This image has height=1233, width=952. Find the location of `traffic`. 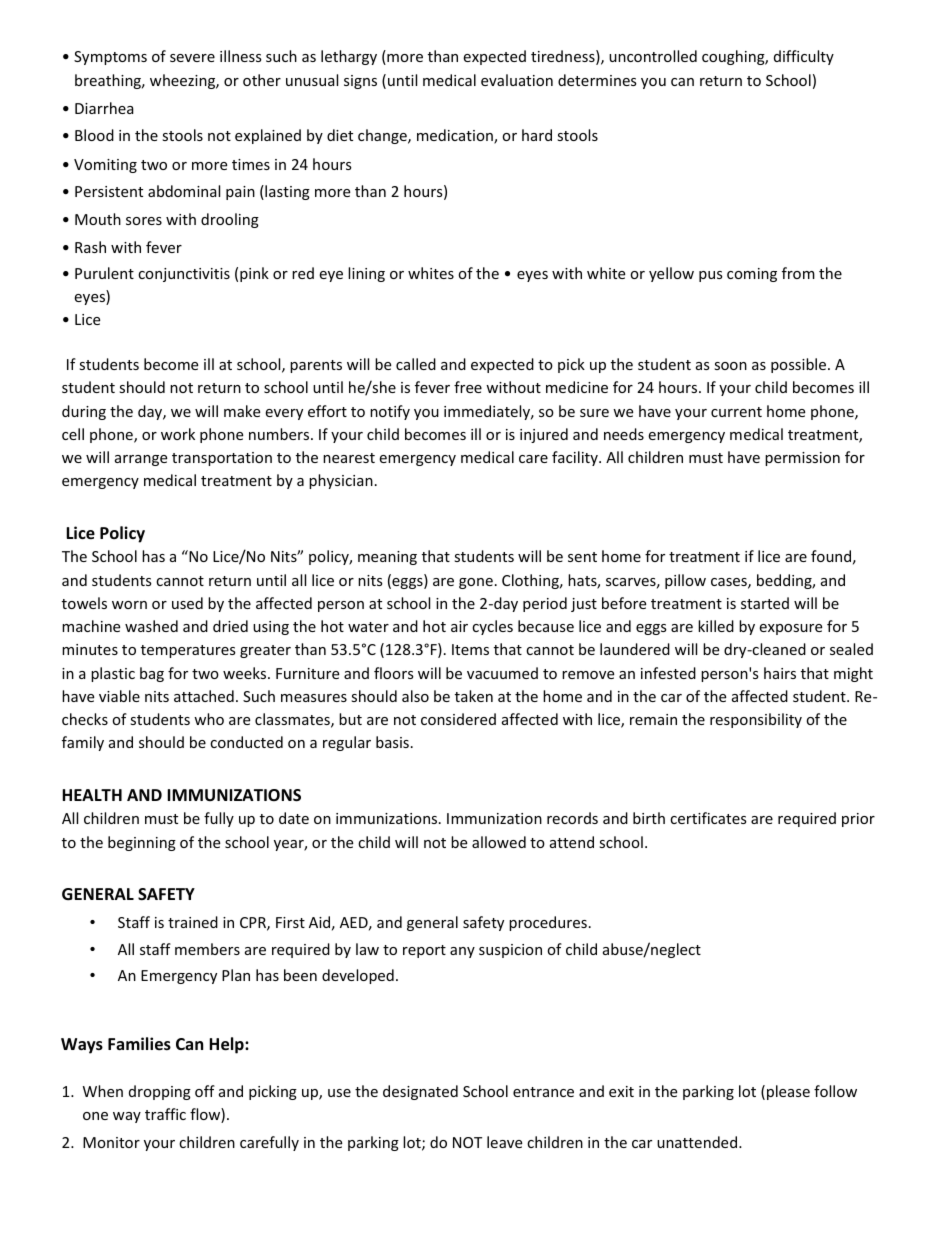

traffic is located at coordinates (165, 1114).
